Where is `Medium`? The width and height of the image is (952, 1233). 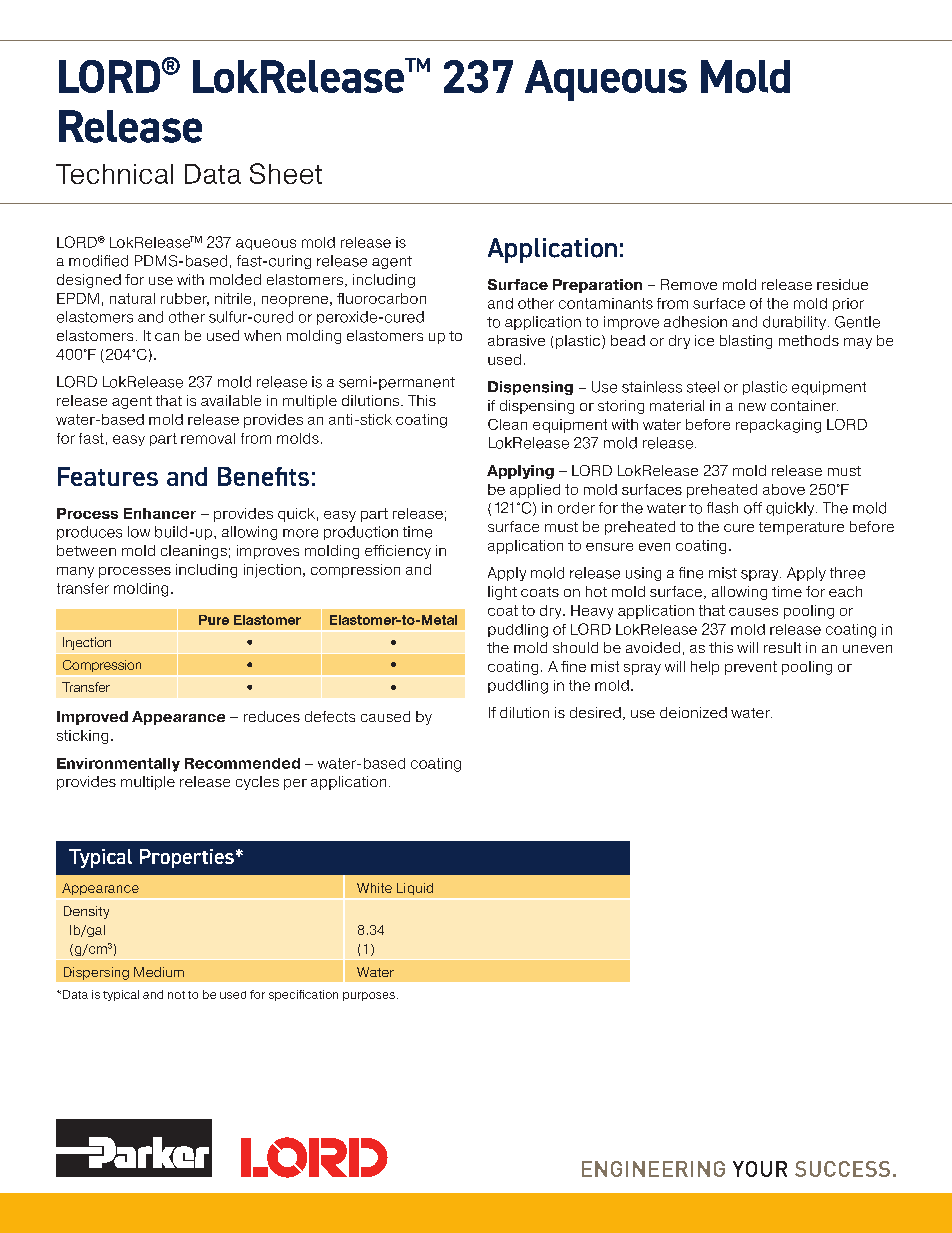
Medium is located at coordinates (159, 972).
